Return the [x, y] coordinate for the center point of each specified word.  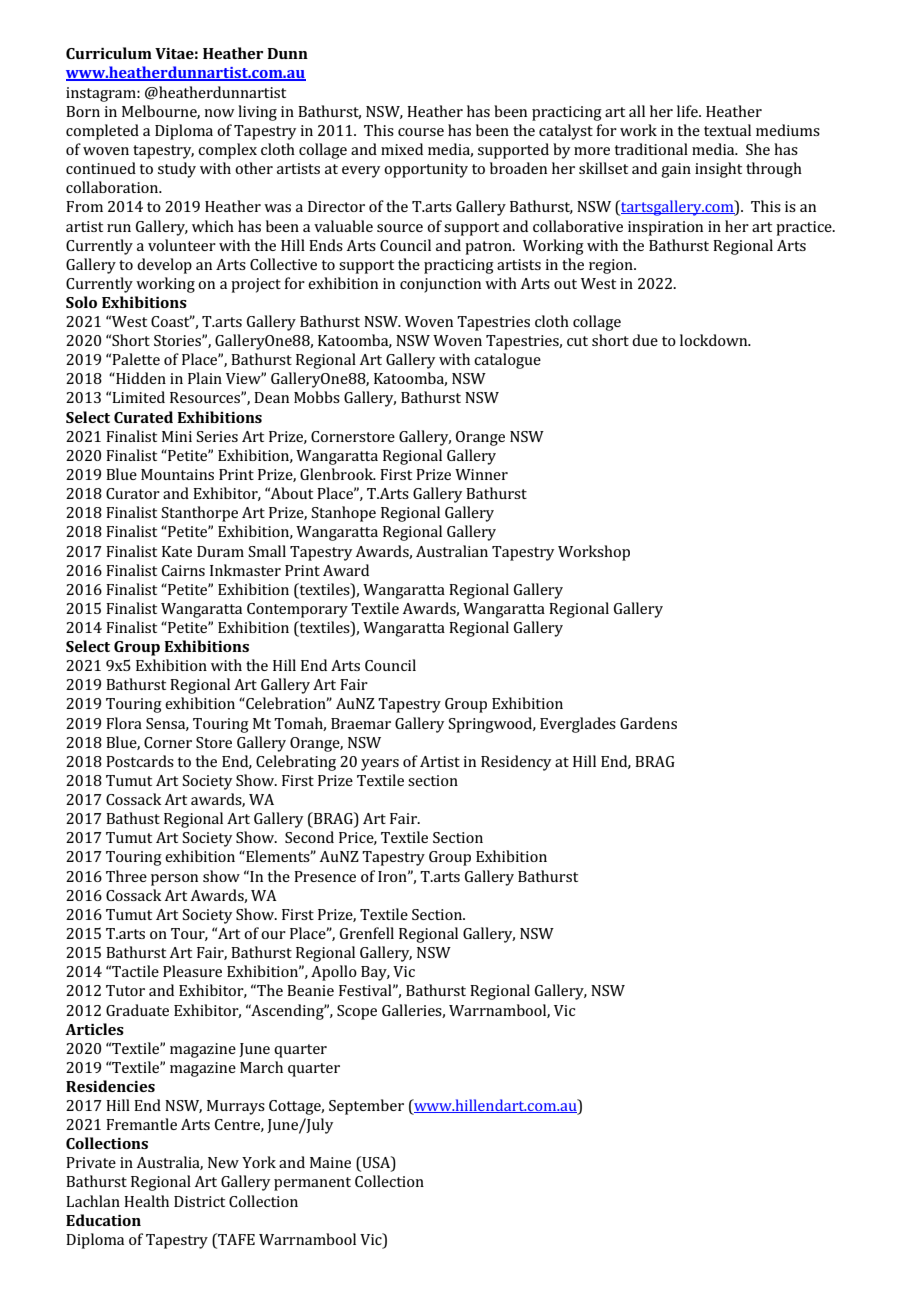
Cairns [183, 570]
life [688, 111]
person [174, 880]
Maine [330, 1162]
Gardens [648, 723]
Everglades [578, 725]
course [421, 132]
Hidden [140, 378]
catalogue [507, 361]
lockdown [715, 340]
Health [146, 1201]
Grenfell [367, 933]
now [219, 113]
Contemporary [297, 610]
